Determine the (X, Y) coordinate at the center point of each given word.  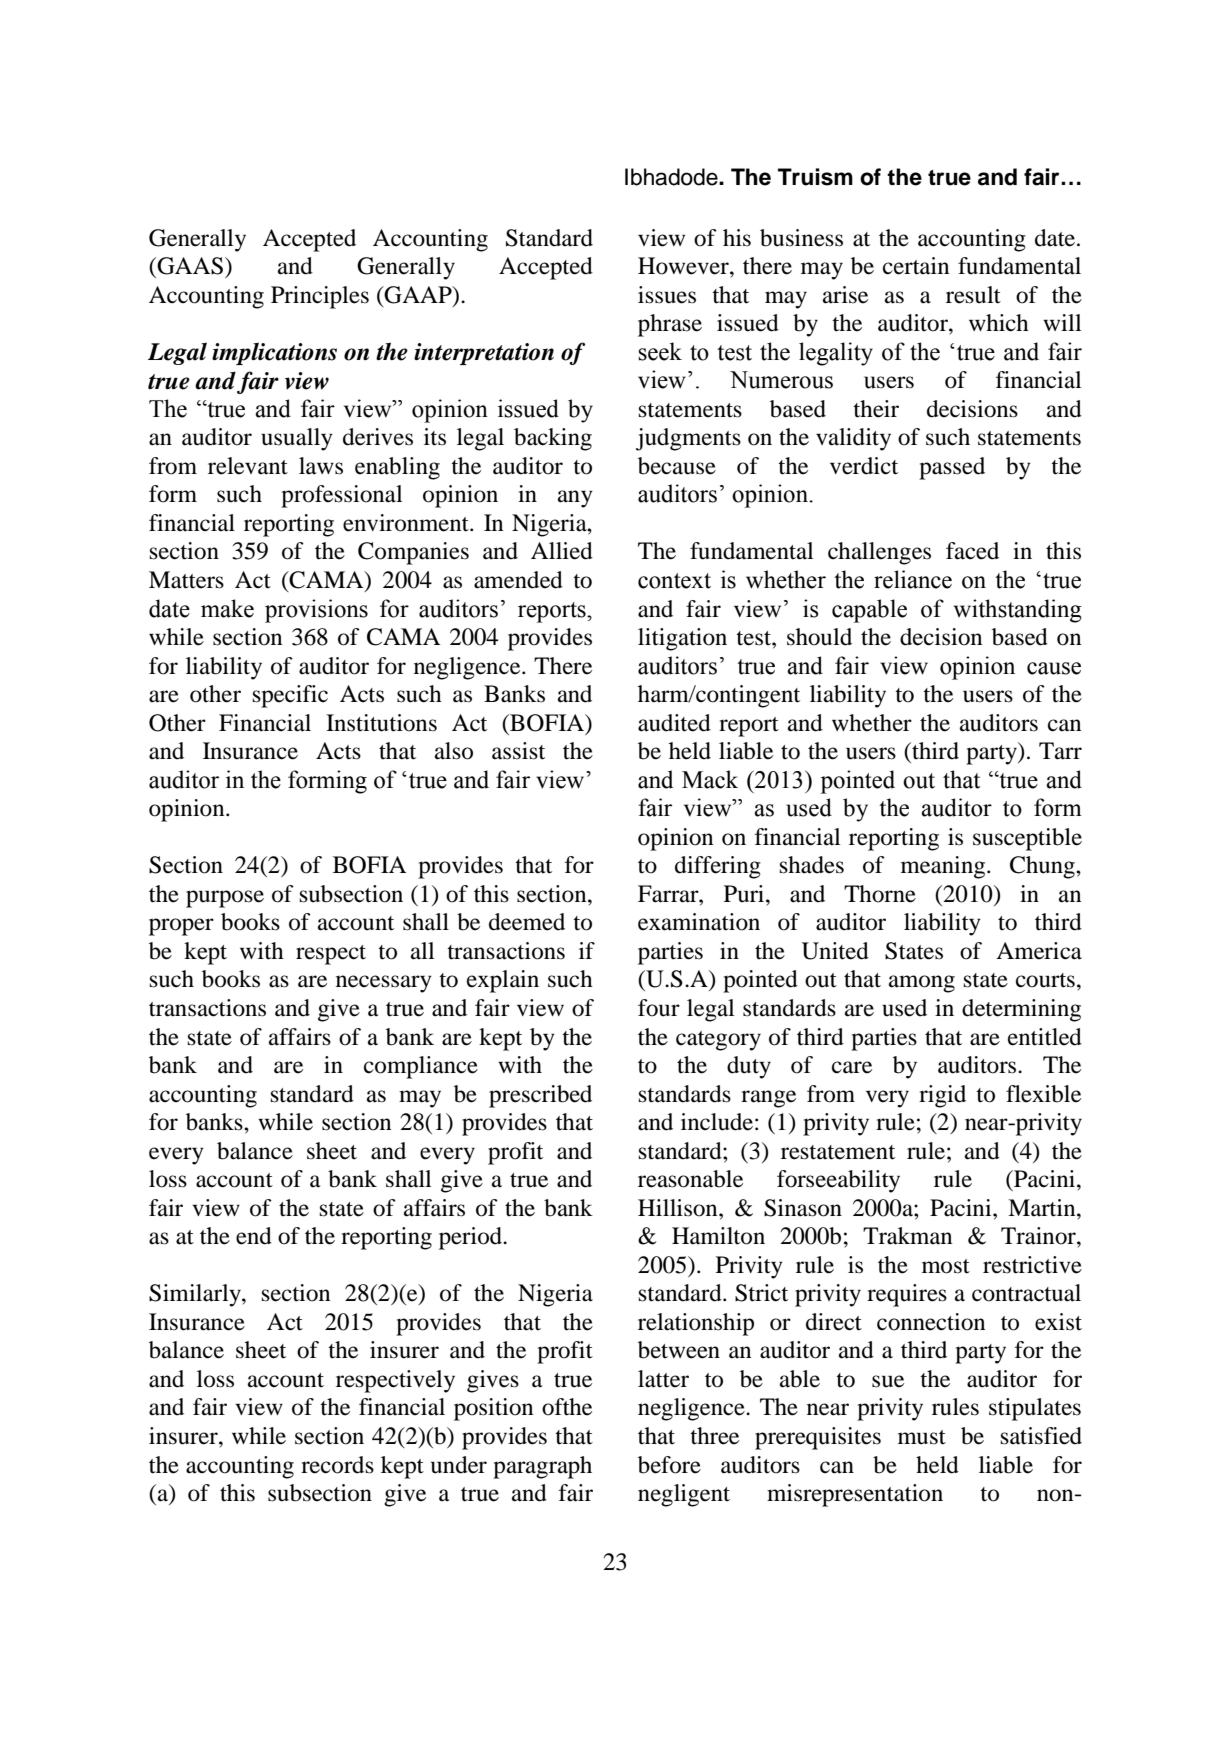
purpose (225, 899)
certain (916, 266)
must (922, 1437)
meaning (944, 867)
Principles (320, 297)
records (337, 1465)
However (684, 266)
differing (718, 867)
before (669, 1465)
